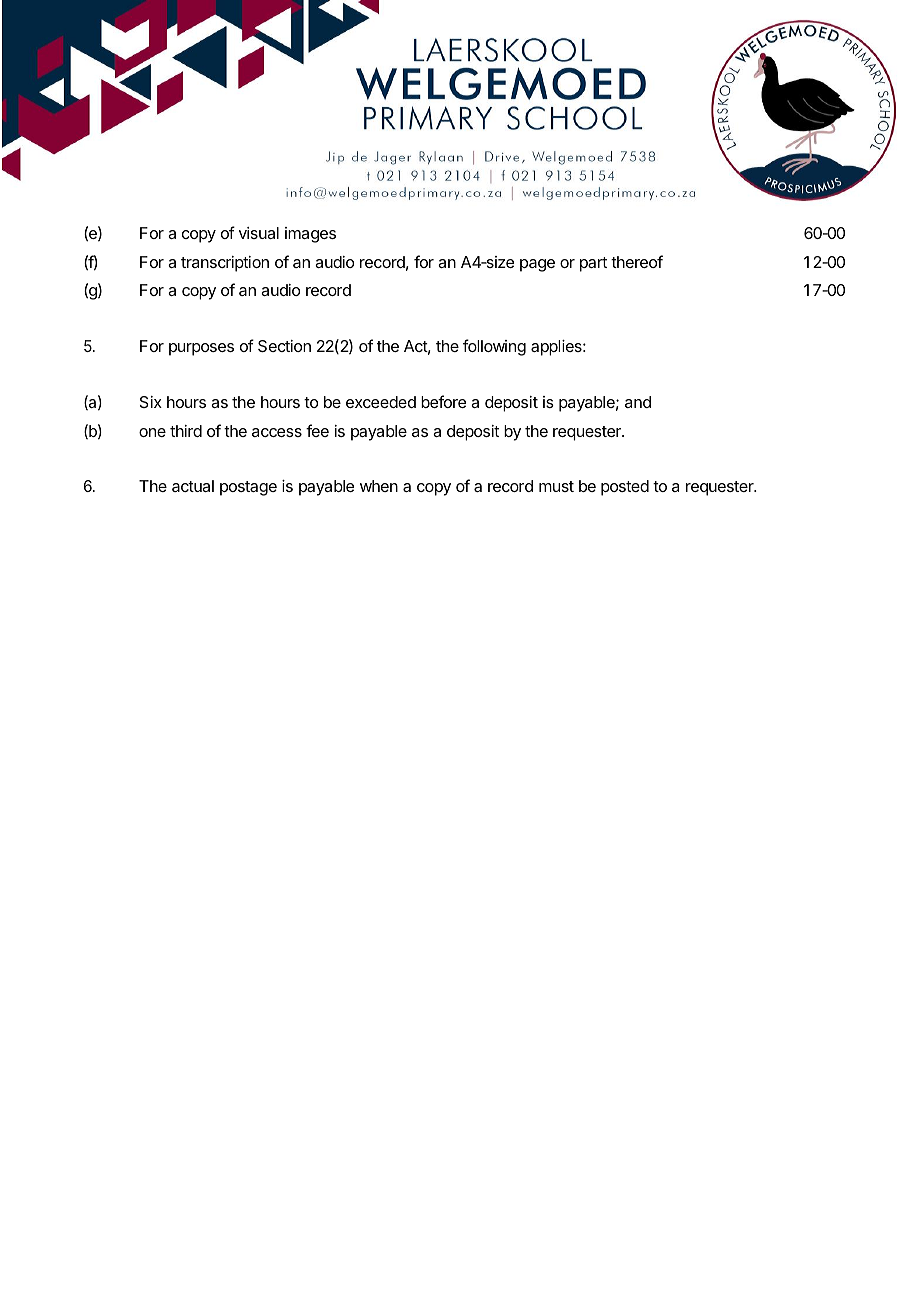 The width and height of the document is (924, 1308). I want to click on following, so click(494, 347).
